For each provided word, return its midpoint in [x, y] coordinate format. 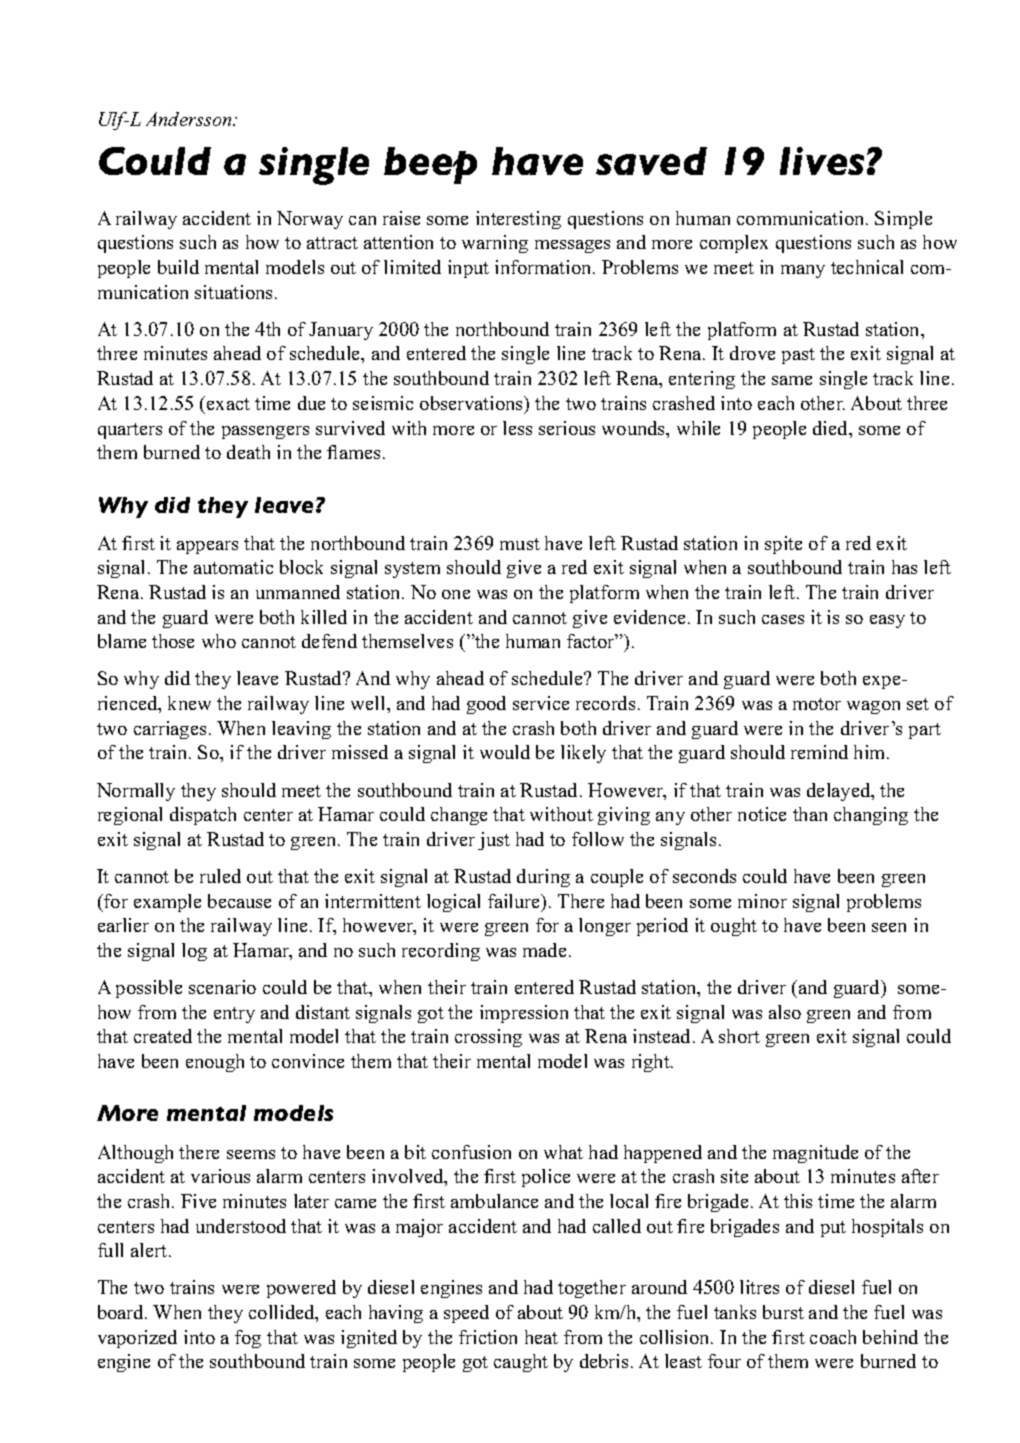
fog [248, 1339]
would [505, 752]
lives [822, 161]
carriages [170, 730]
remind [819, 752]
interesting [518, 220]
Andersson [190, 119]
